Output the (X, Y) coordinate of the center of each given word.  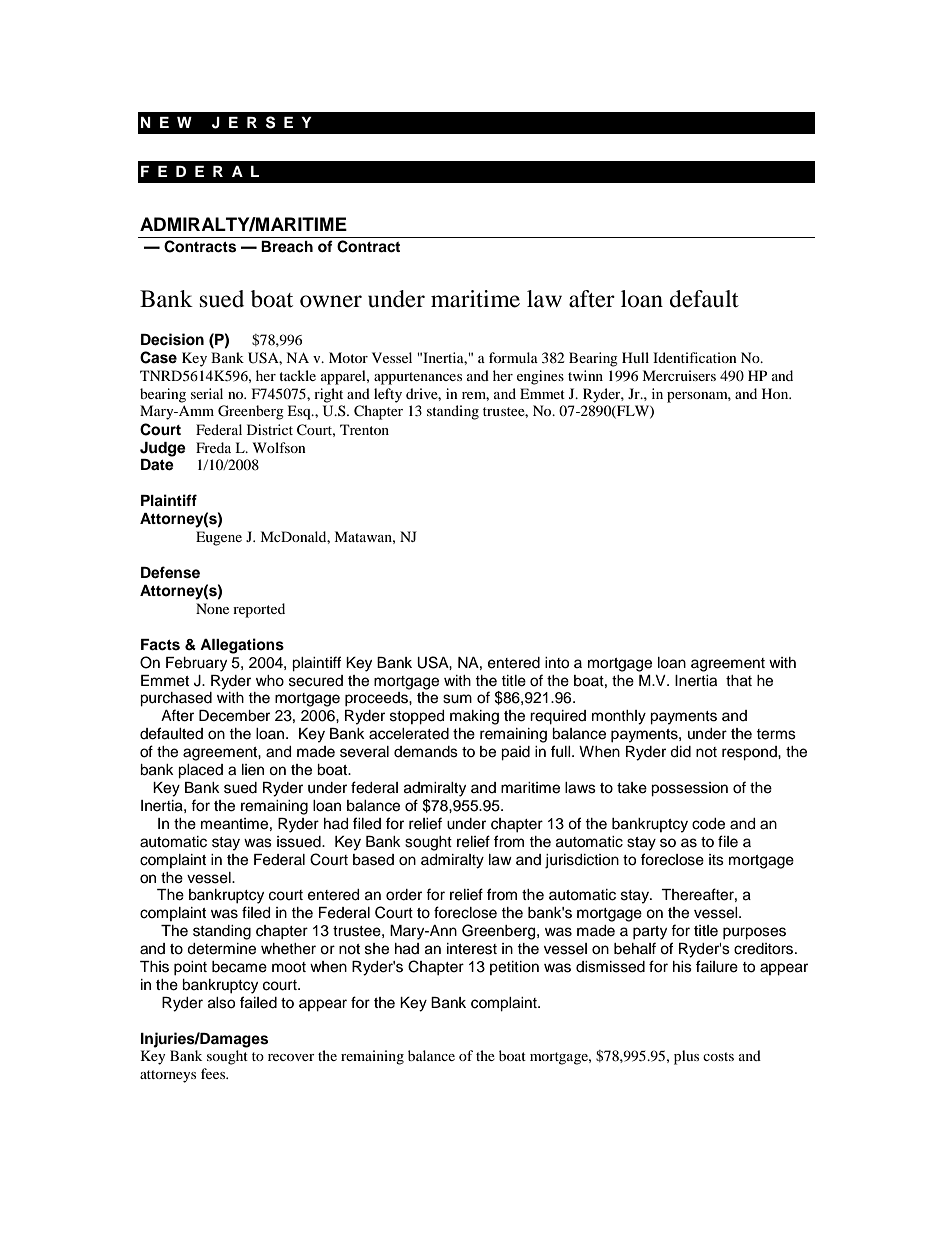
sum (457, 699)
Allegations (242, 646)
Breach (287, 247)
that (739, 681)
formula (513, 357)
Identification (695, 357)
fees (214, 1073)
